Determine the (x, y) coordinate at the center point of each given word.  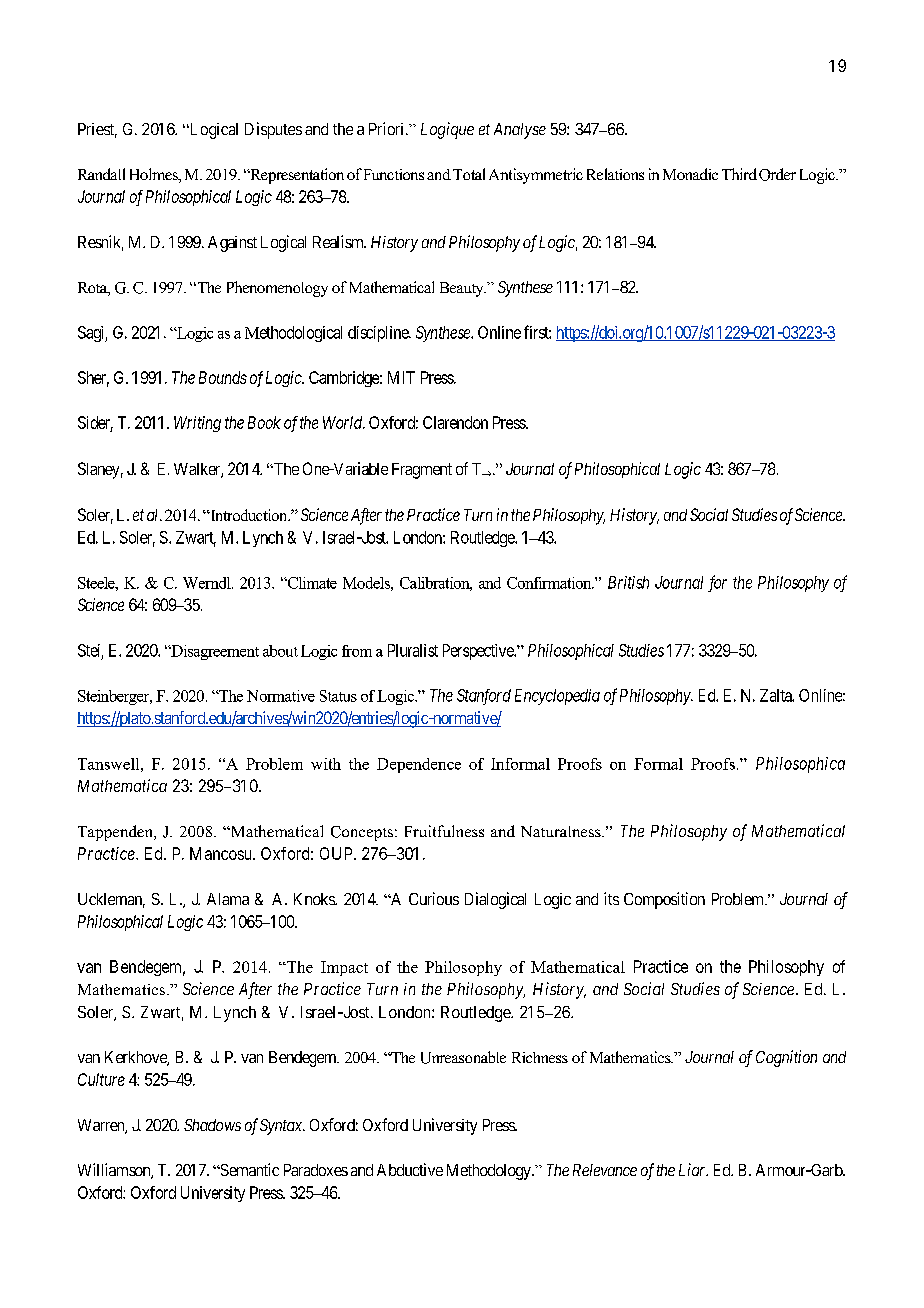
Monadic (690, 174)
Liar (693, 1169)
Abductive (410, 1169)
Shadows (212, 1125)
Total (469, 174)
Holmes (155, 175)
